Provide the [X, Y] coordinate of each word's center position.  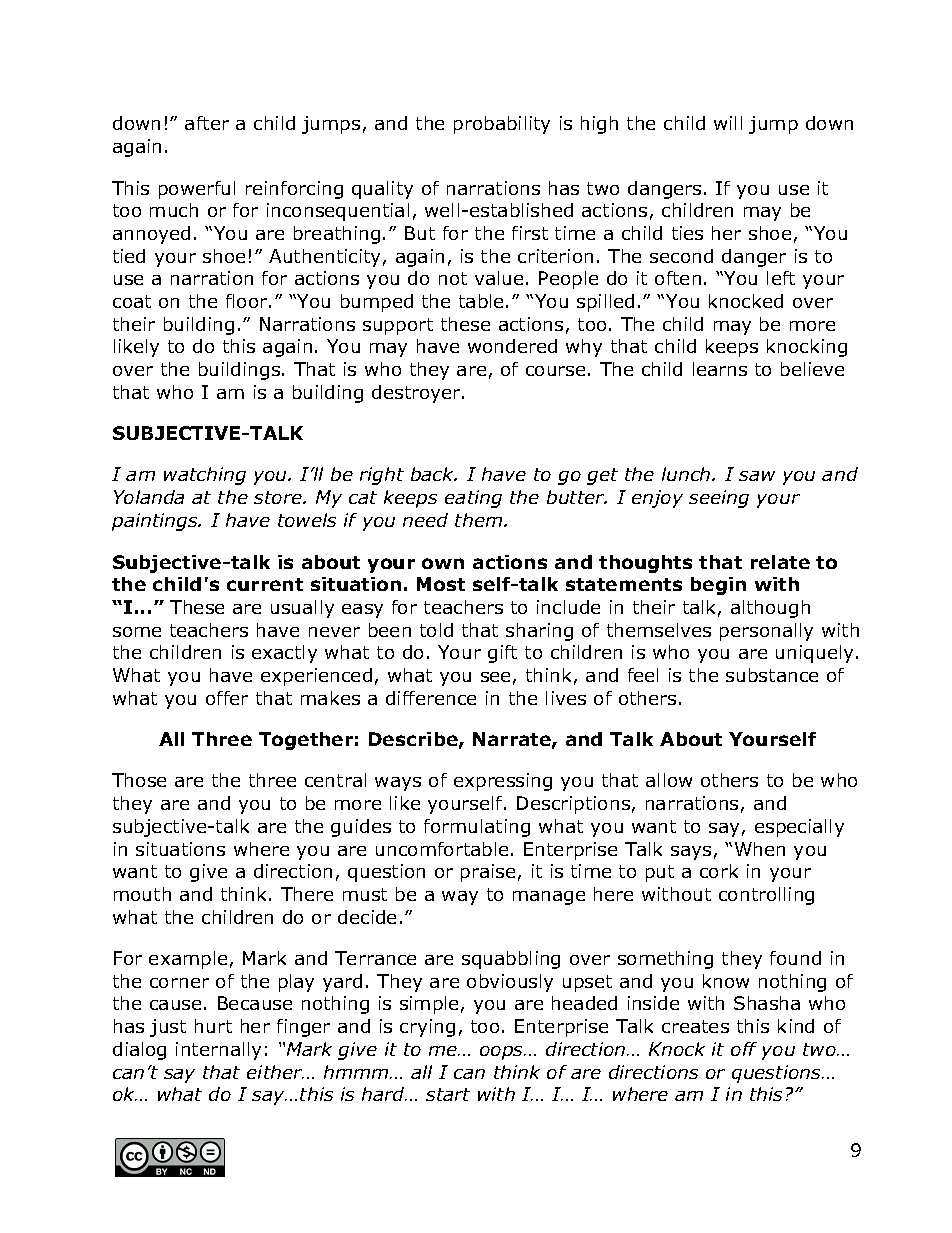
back [434, 474]
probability [502, 125]
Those [139, 780]
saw [757, 476]
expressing [503, 782]
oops [503, 1053]
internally [218, 1051]
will [728, 123]
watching [205, 476]
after [207, 123]
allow [669, 780]
